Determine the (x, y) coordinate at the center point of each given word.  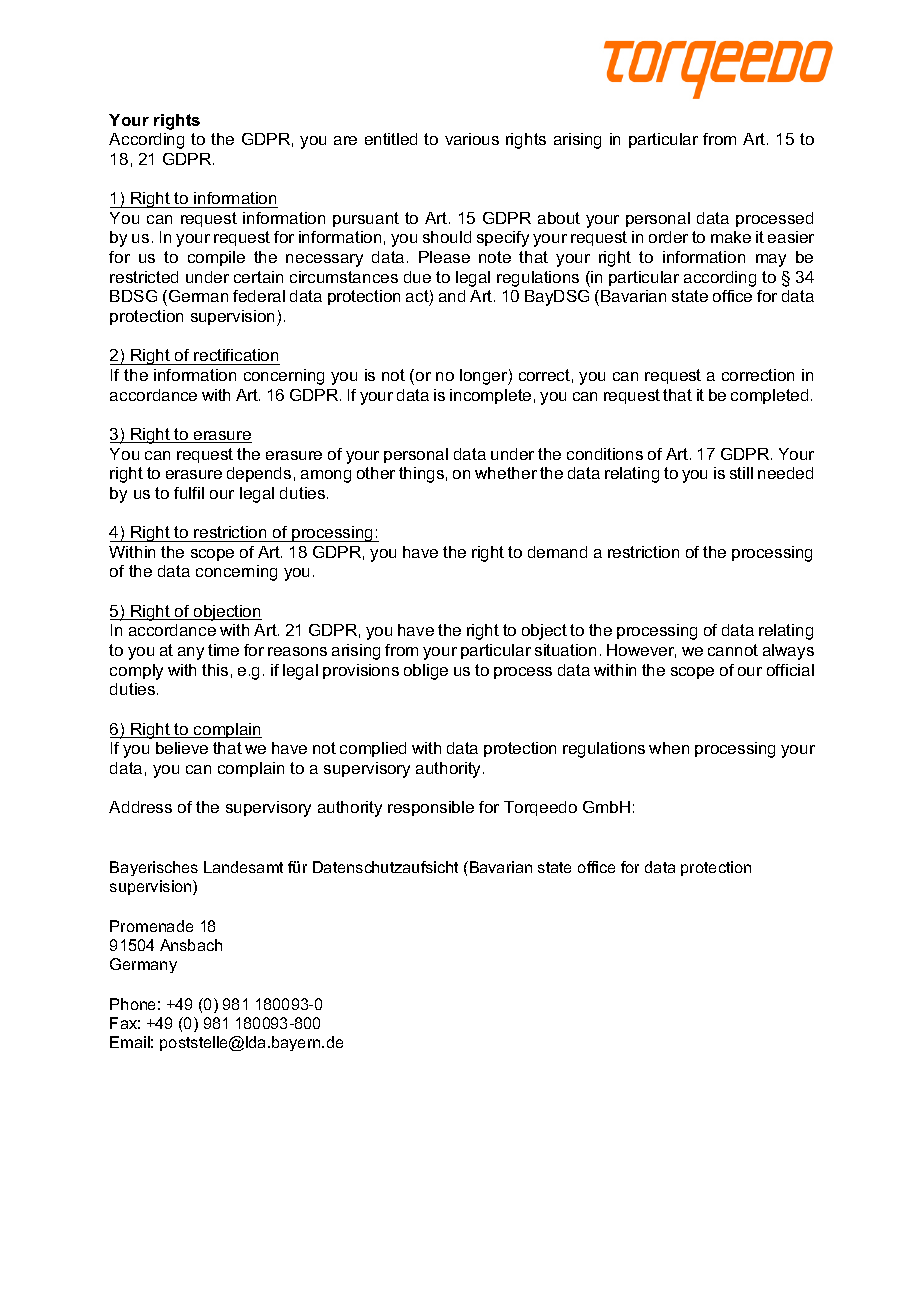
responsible (431, 808)
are (345, 140)
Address (140, 807)
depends (259, 474)
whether (506, 473)
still (741, 473)
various (472, 139)
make (731, 237)
